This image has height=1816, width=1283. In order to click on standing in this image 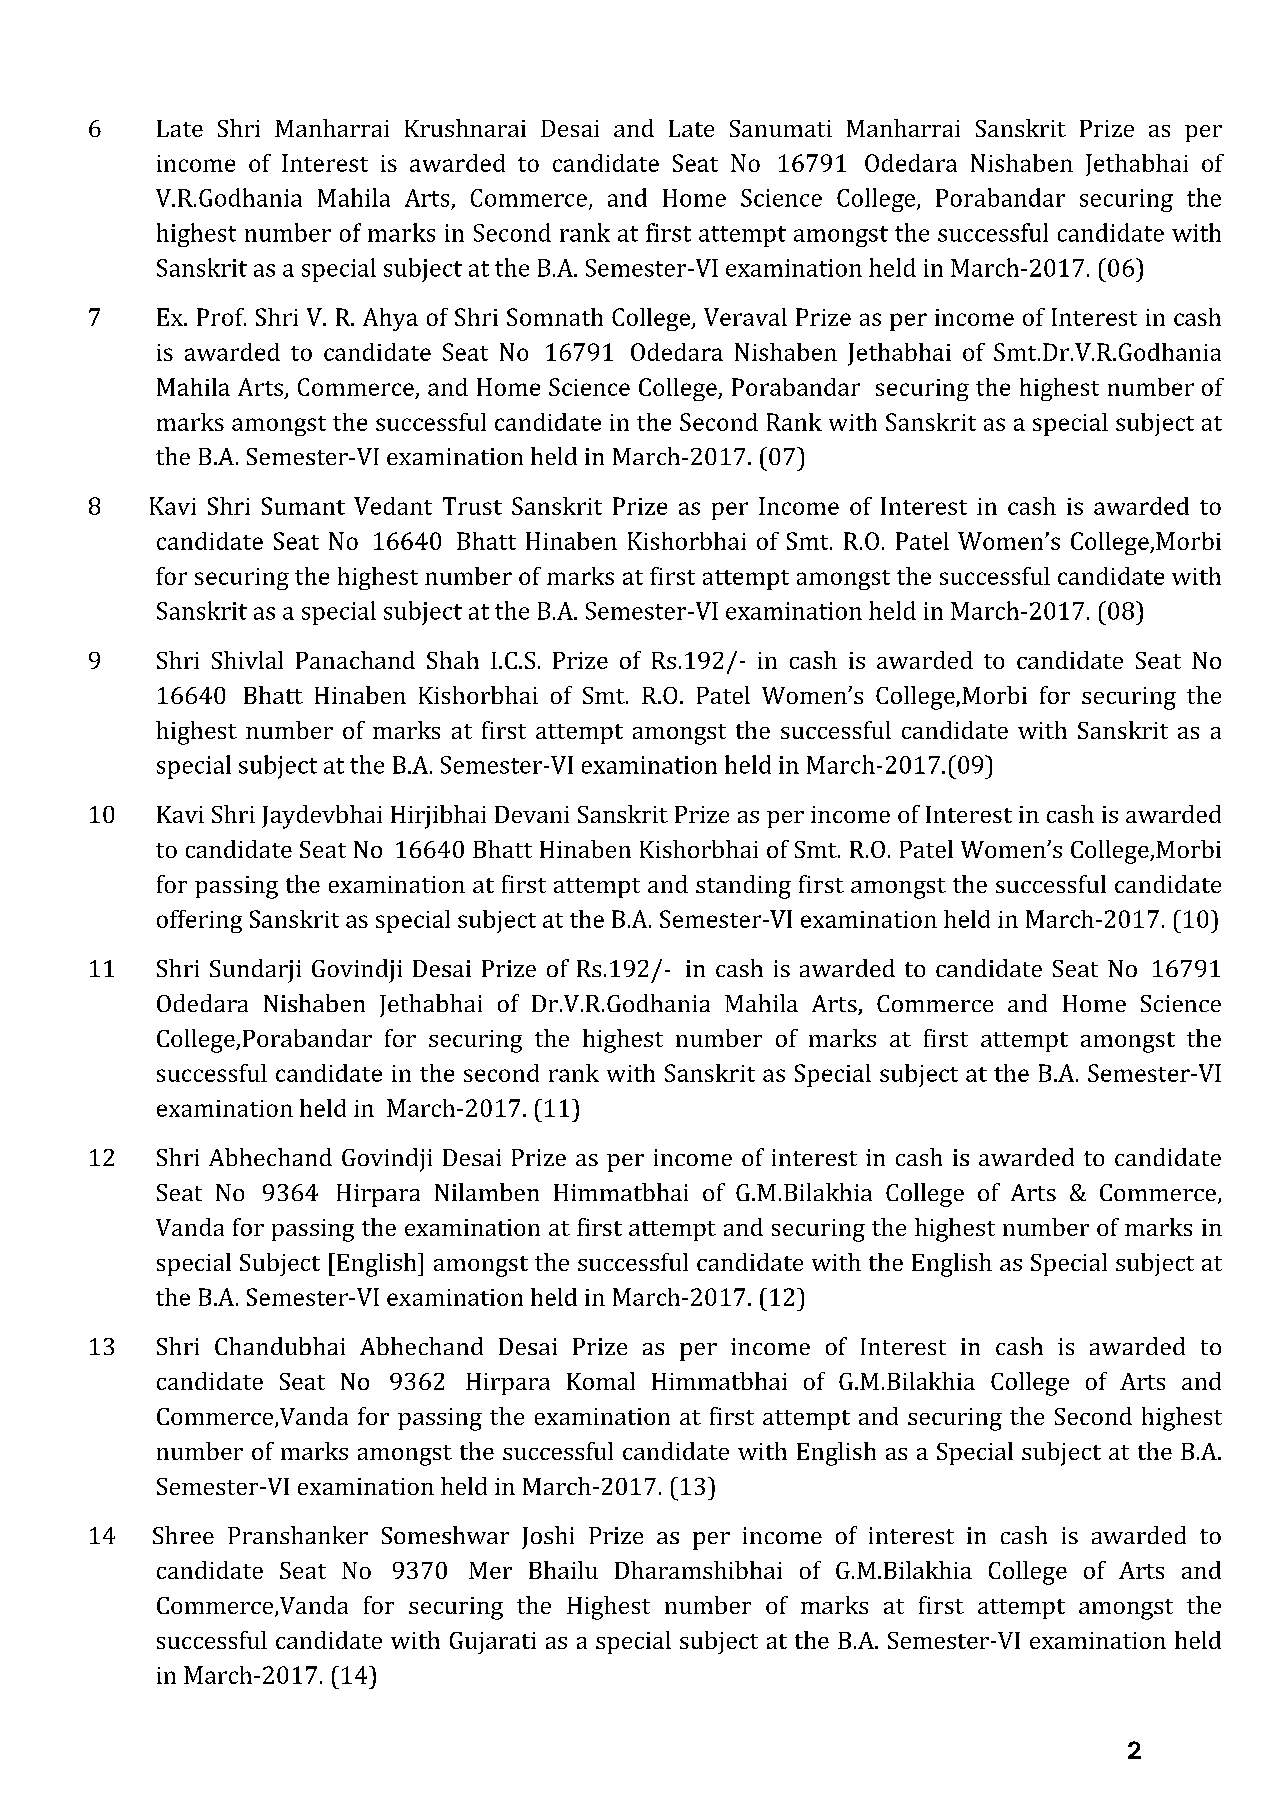, I will do `click(743, 887)`.
